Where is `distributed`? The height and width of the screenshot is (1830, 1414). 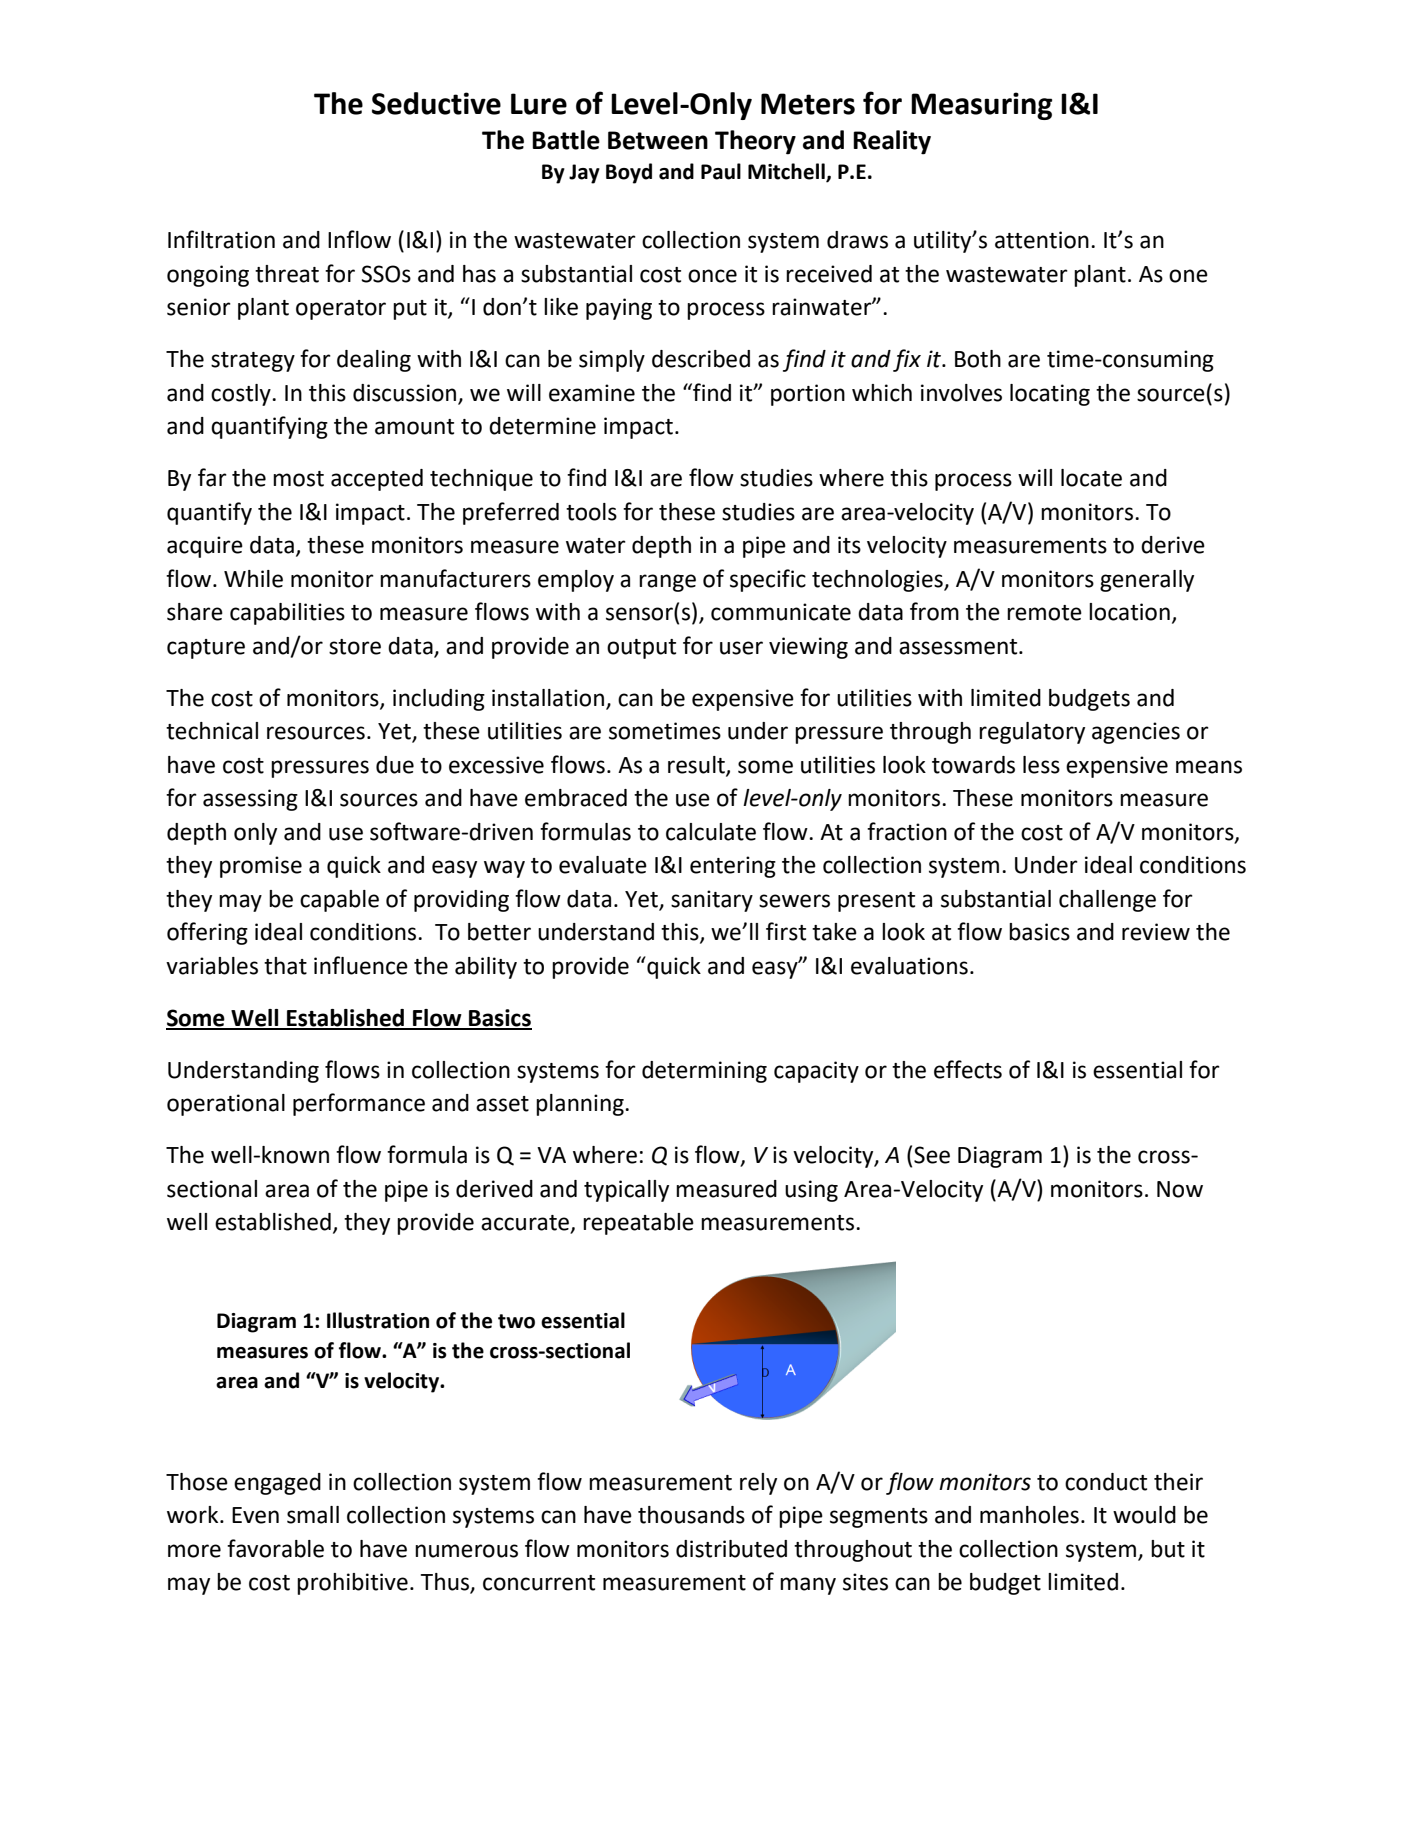 distributed is located at coordinates (731, 1549).
